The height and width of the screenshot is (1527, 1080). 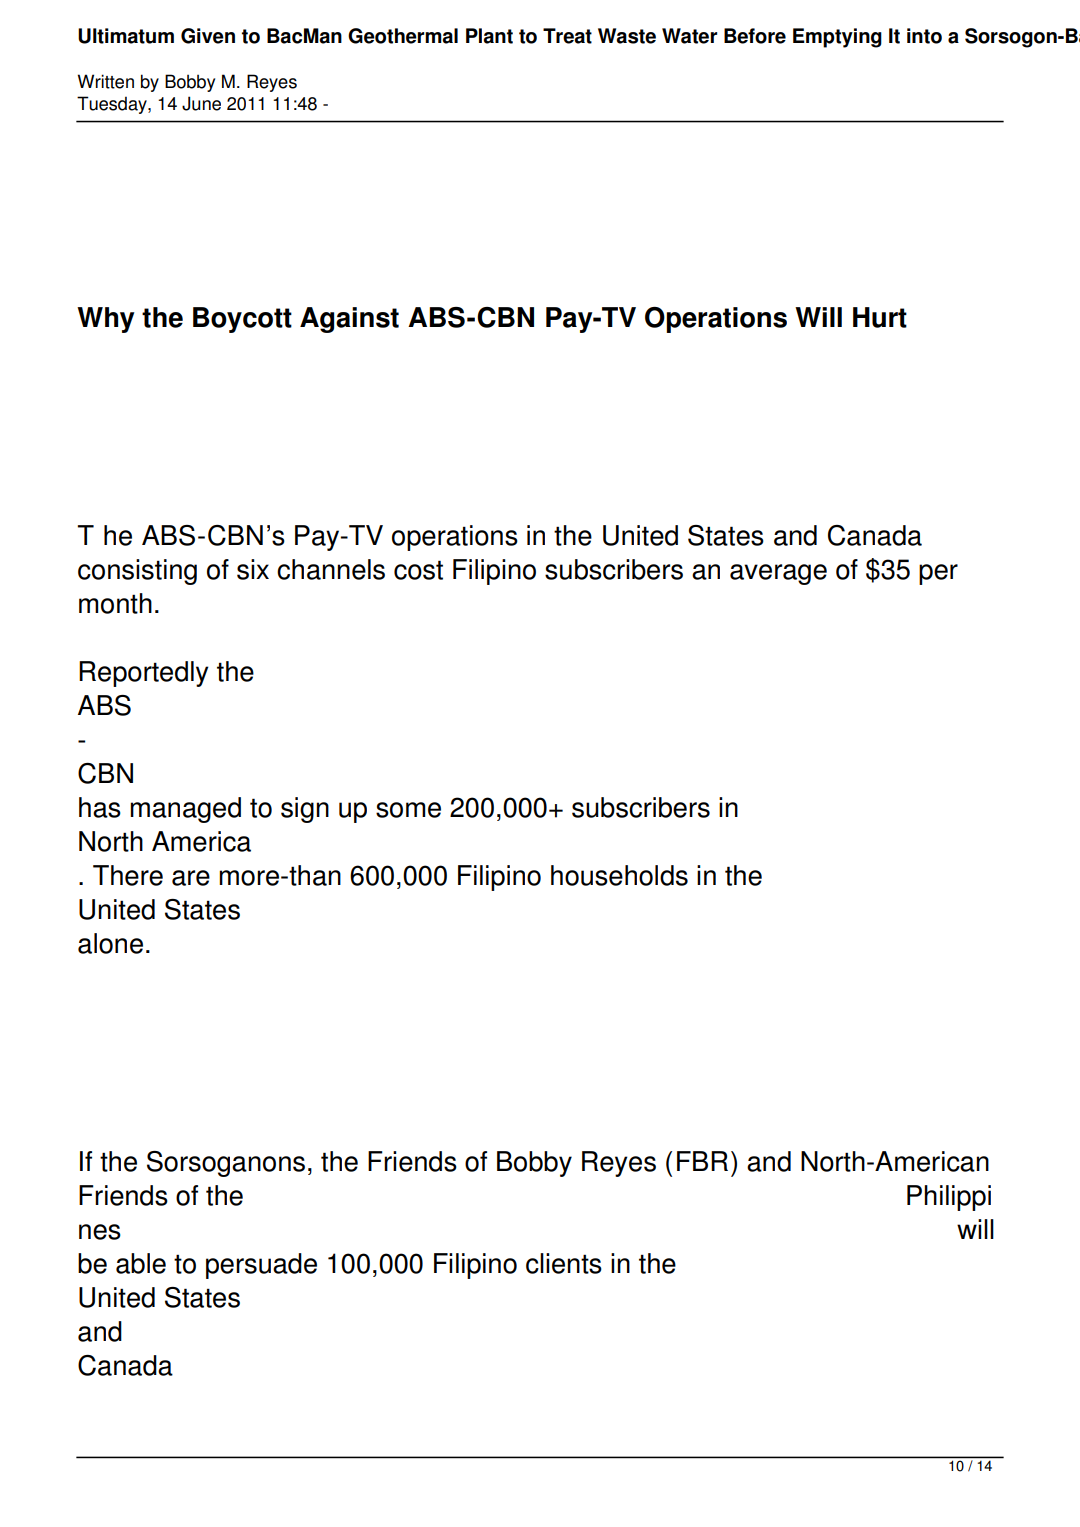 I want to click on Emptying, so click(x=837, y=38).
